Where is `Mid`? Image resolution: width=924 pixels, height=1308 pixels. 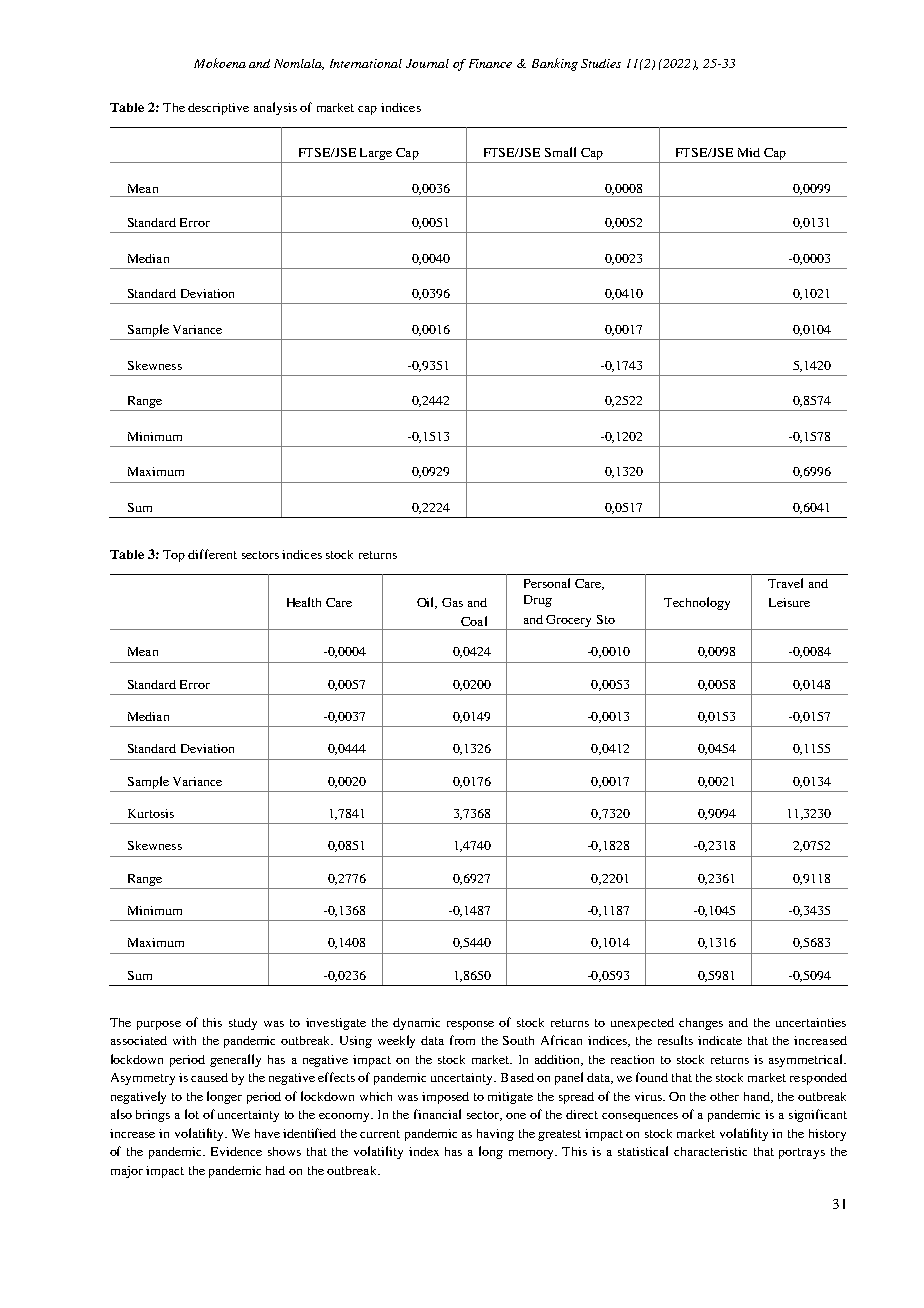
Mid is located at coordinates (749, 152).
